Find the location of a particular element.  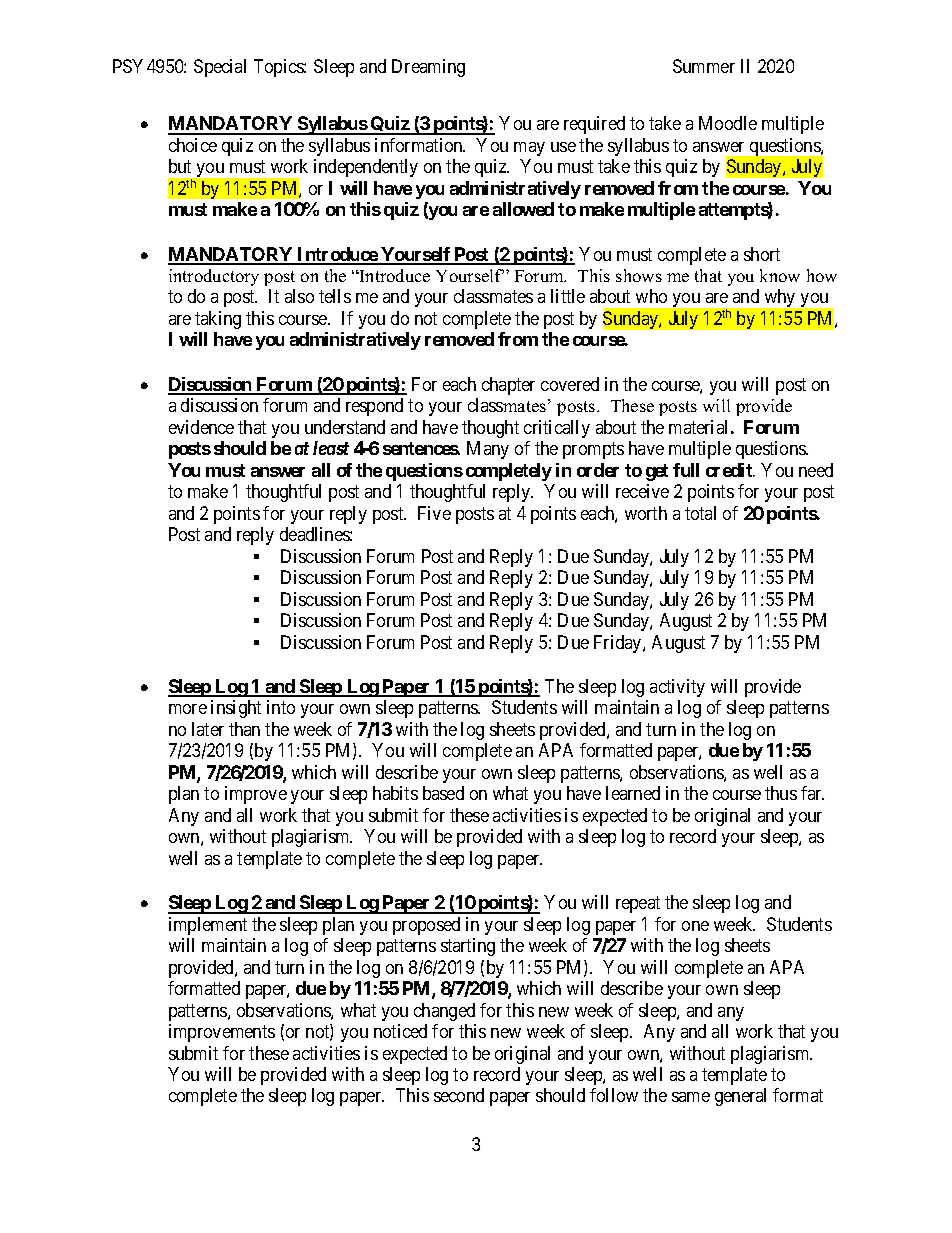

into is located at coordinates (281, 707).
